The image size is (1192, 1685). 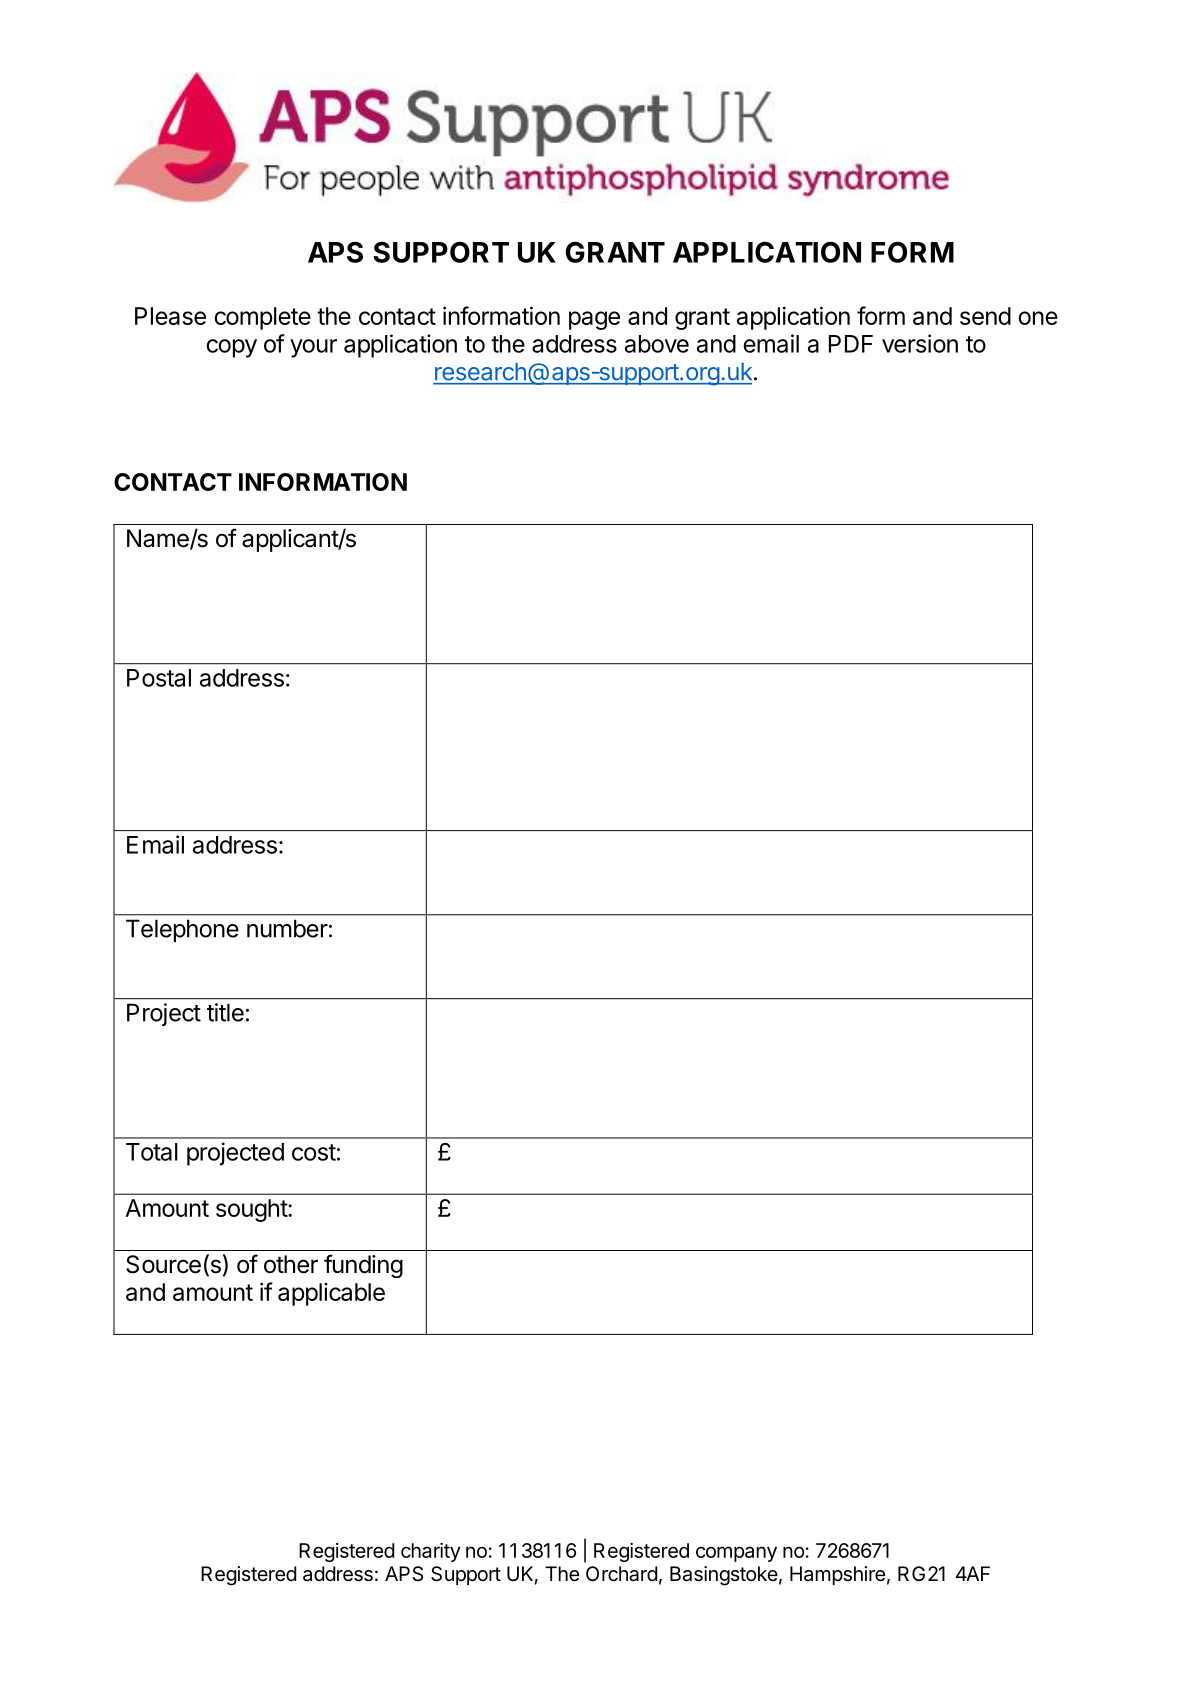 I want to click on Postal, so click(x=159, y=678).
